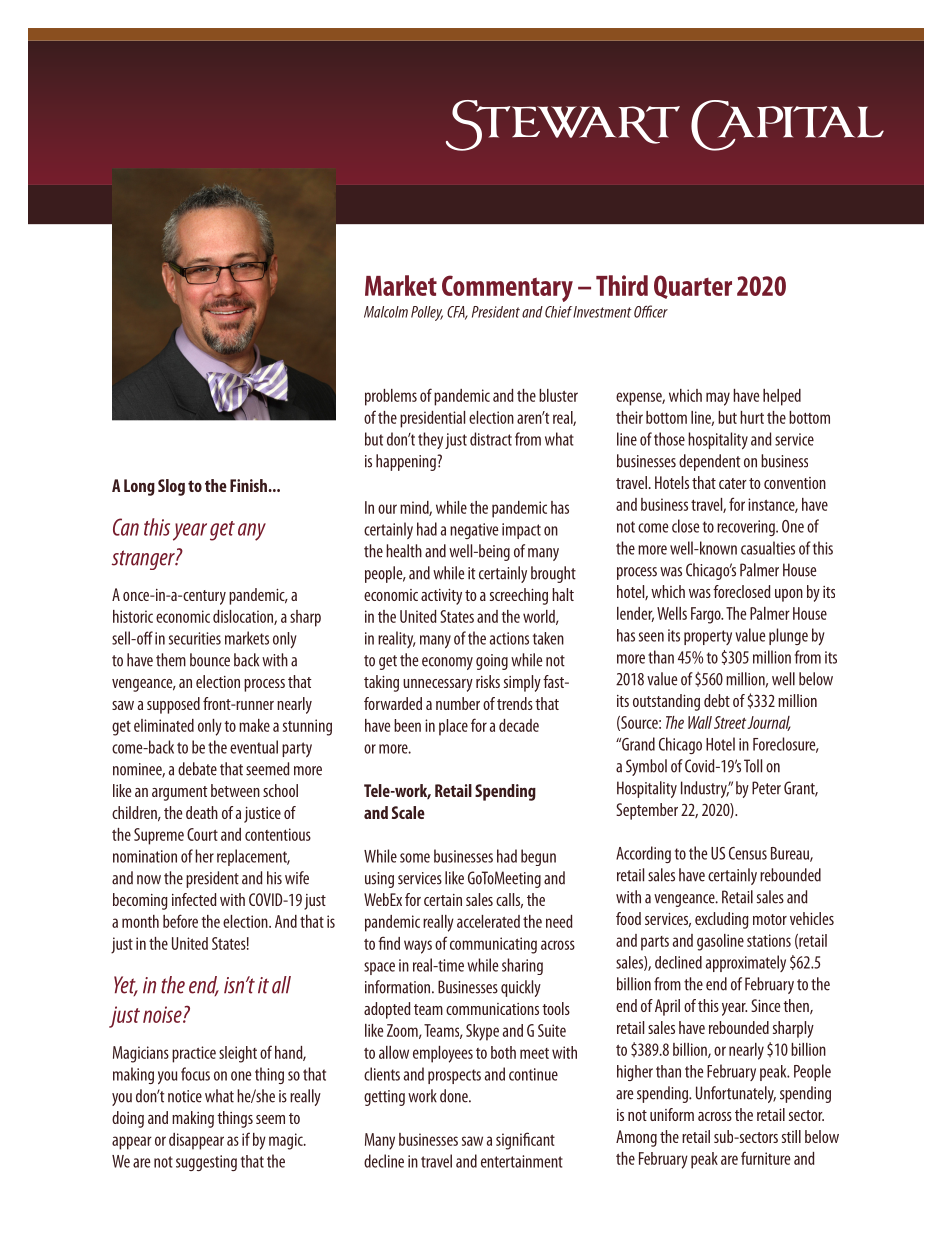 The width and height of the screenshot is (952, 1233). What do you see at coordinates (525, 1141) in the screenshot?
I see `significant` at bounding box center [525, 1141].
